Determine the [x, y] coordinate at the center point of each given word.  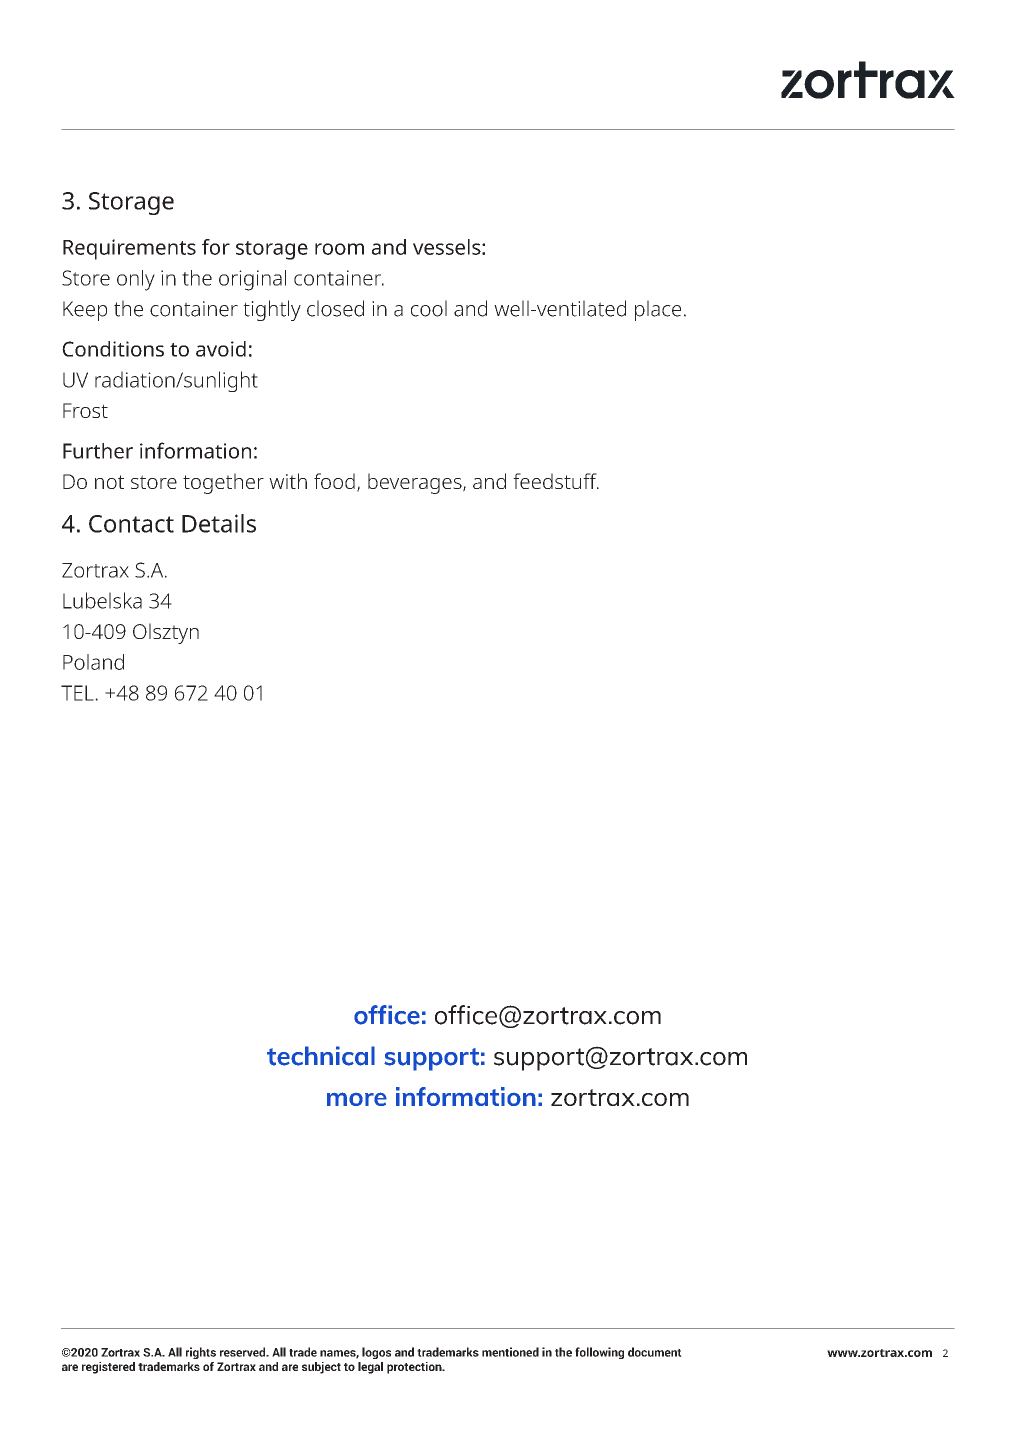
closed [335, 308]
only [136, 280]
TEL [78, 693]
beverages [416, 483]
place [658, 310]
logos [376, 1353]
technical [321, 1056]
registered [108, 1368]
